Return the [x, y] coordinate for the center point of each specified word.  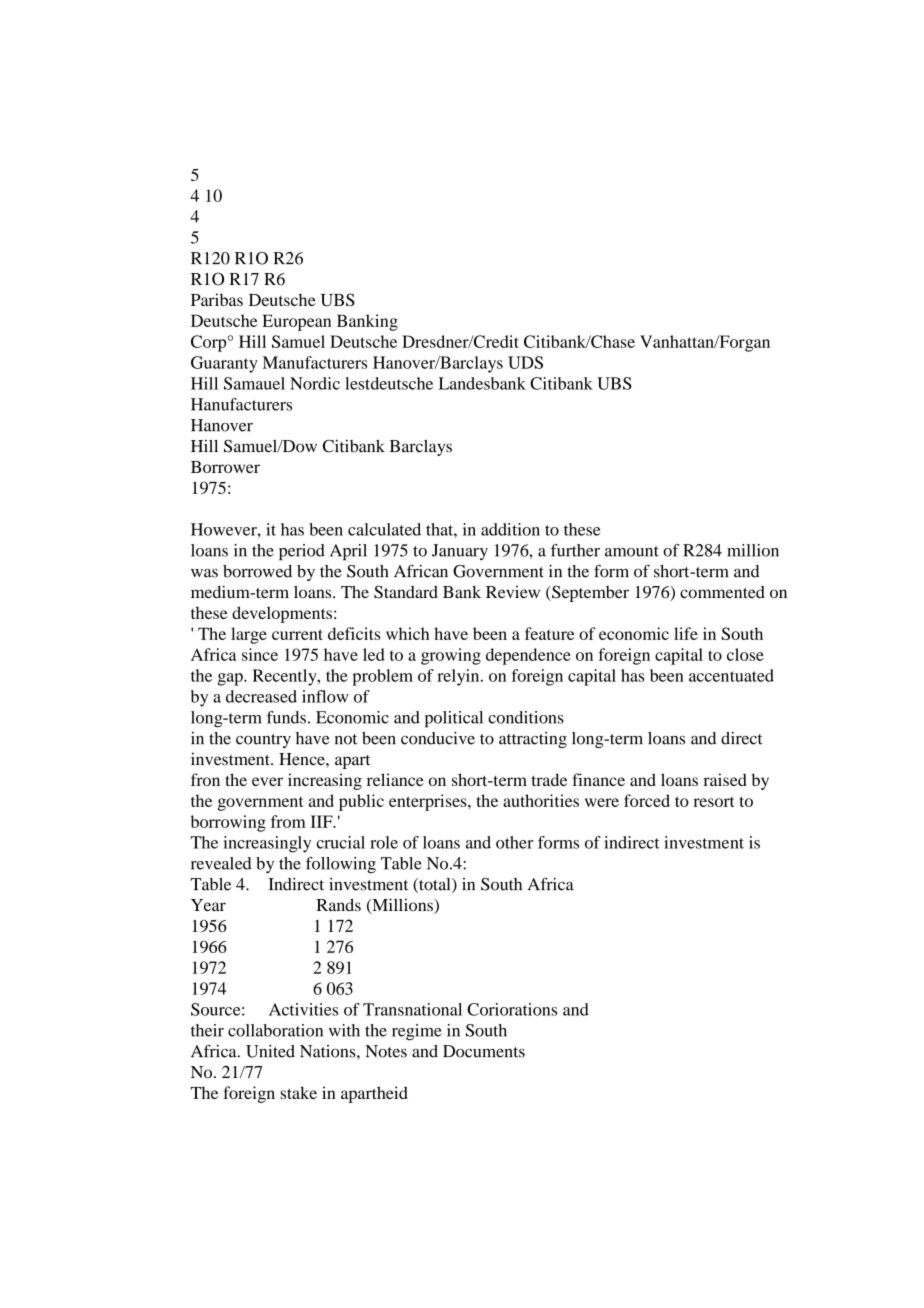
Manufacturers [315, 362]
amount [632, 551]
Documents [484, 1051]
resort [714, 802]
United [270, 1051]
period [302, 552]
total [435, 885]
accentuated [731, 675]
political [454, 719]
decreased [261, 696]
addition [510, 529]
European [296, 322]
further [575, 550]
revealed [221, 863]
